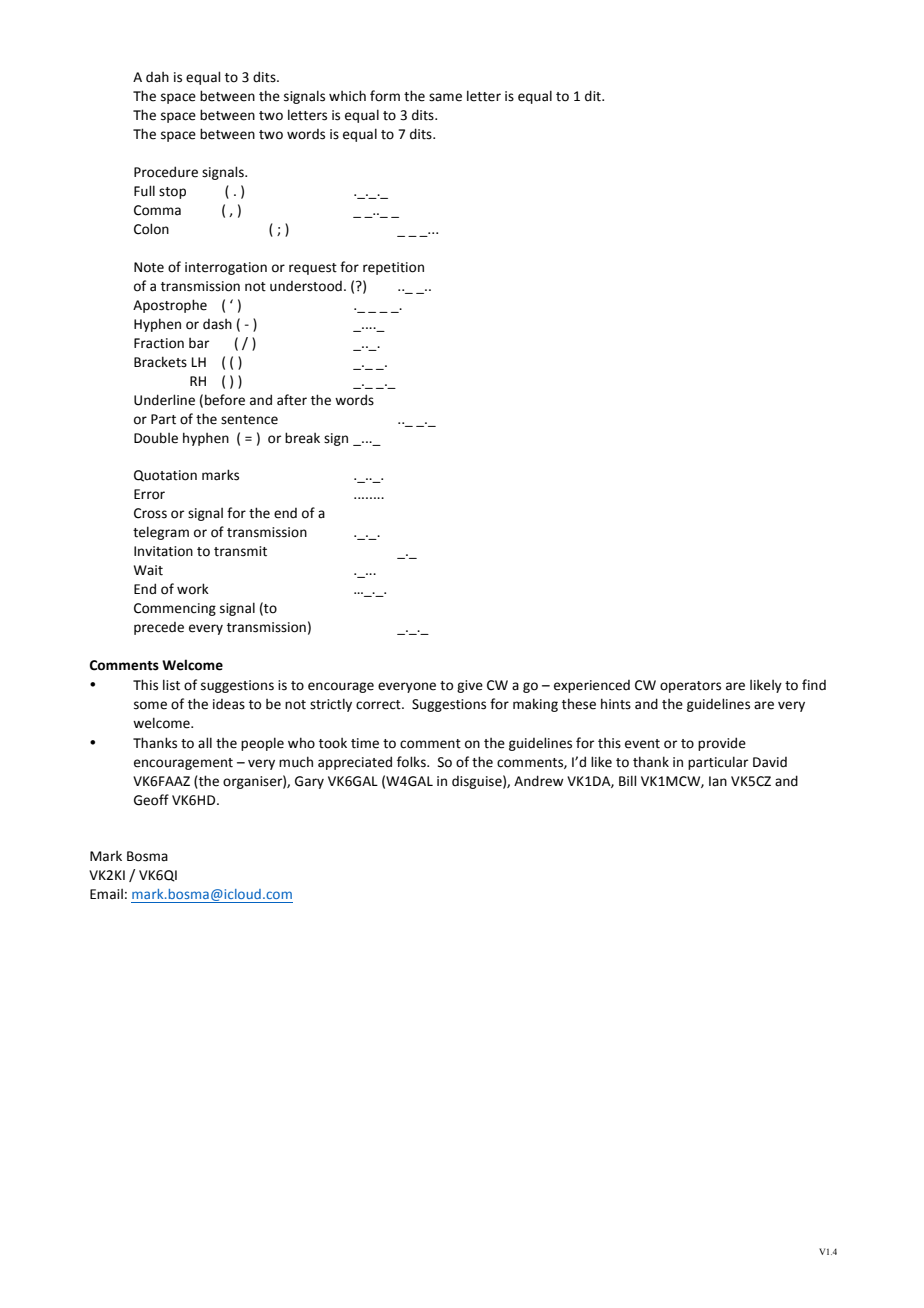 This page has height=1308, width=924. Describe the element at coordinates (690, 687) in the page. I see `operators` at that location.
